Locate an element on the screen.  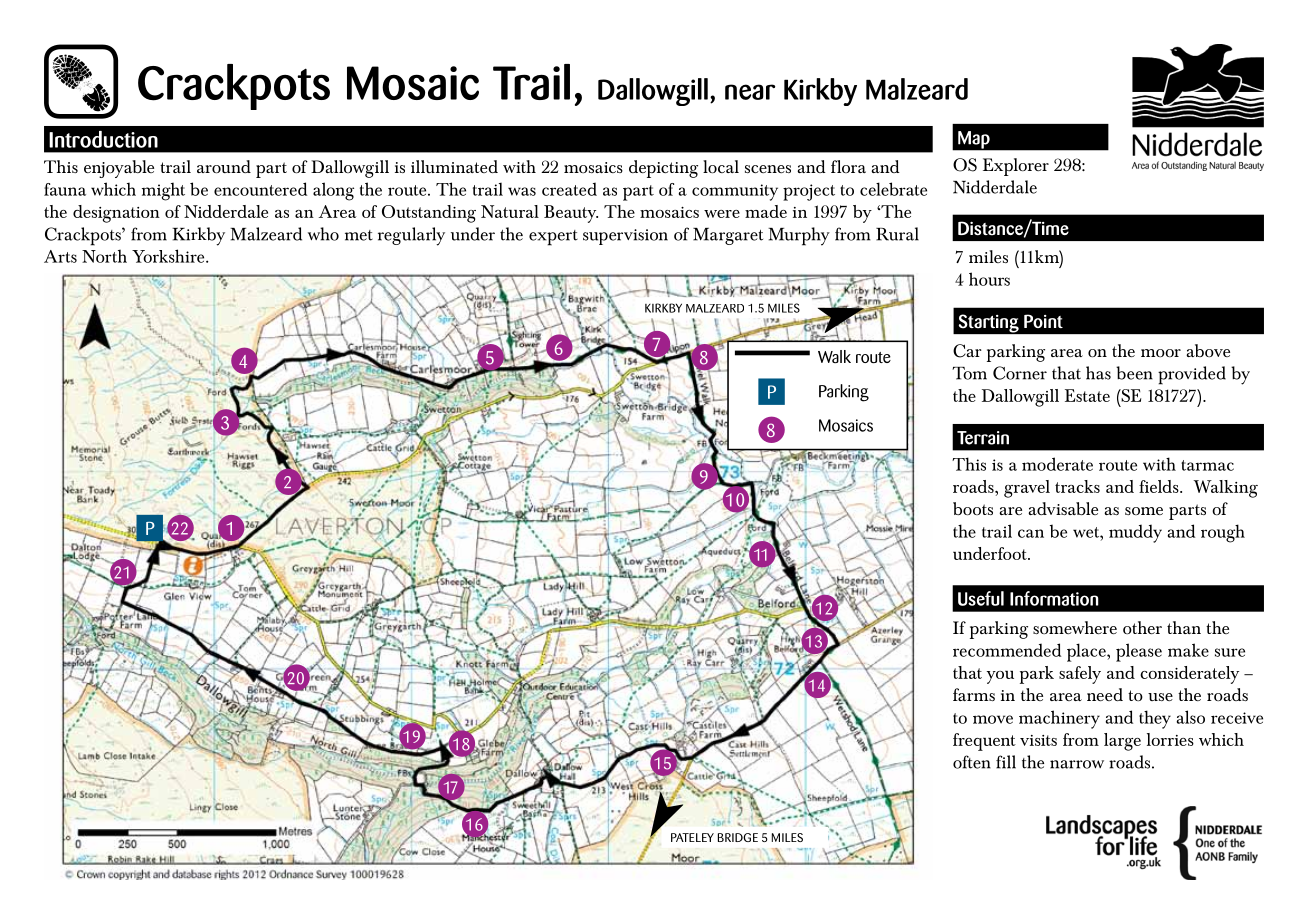
moor is located at coordinates (1161, 353).
